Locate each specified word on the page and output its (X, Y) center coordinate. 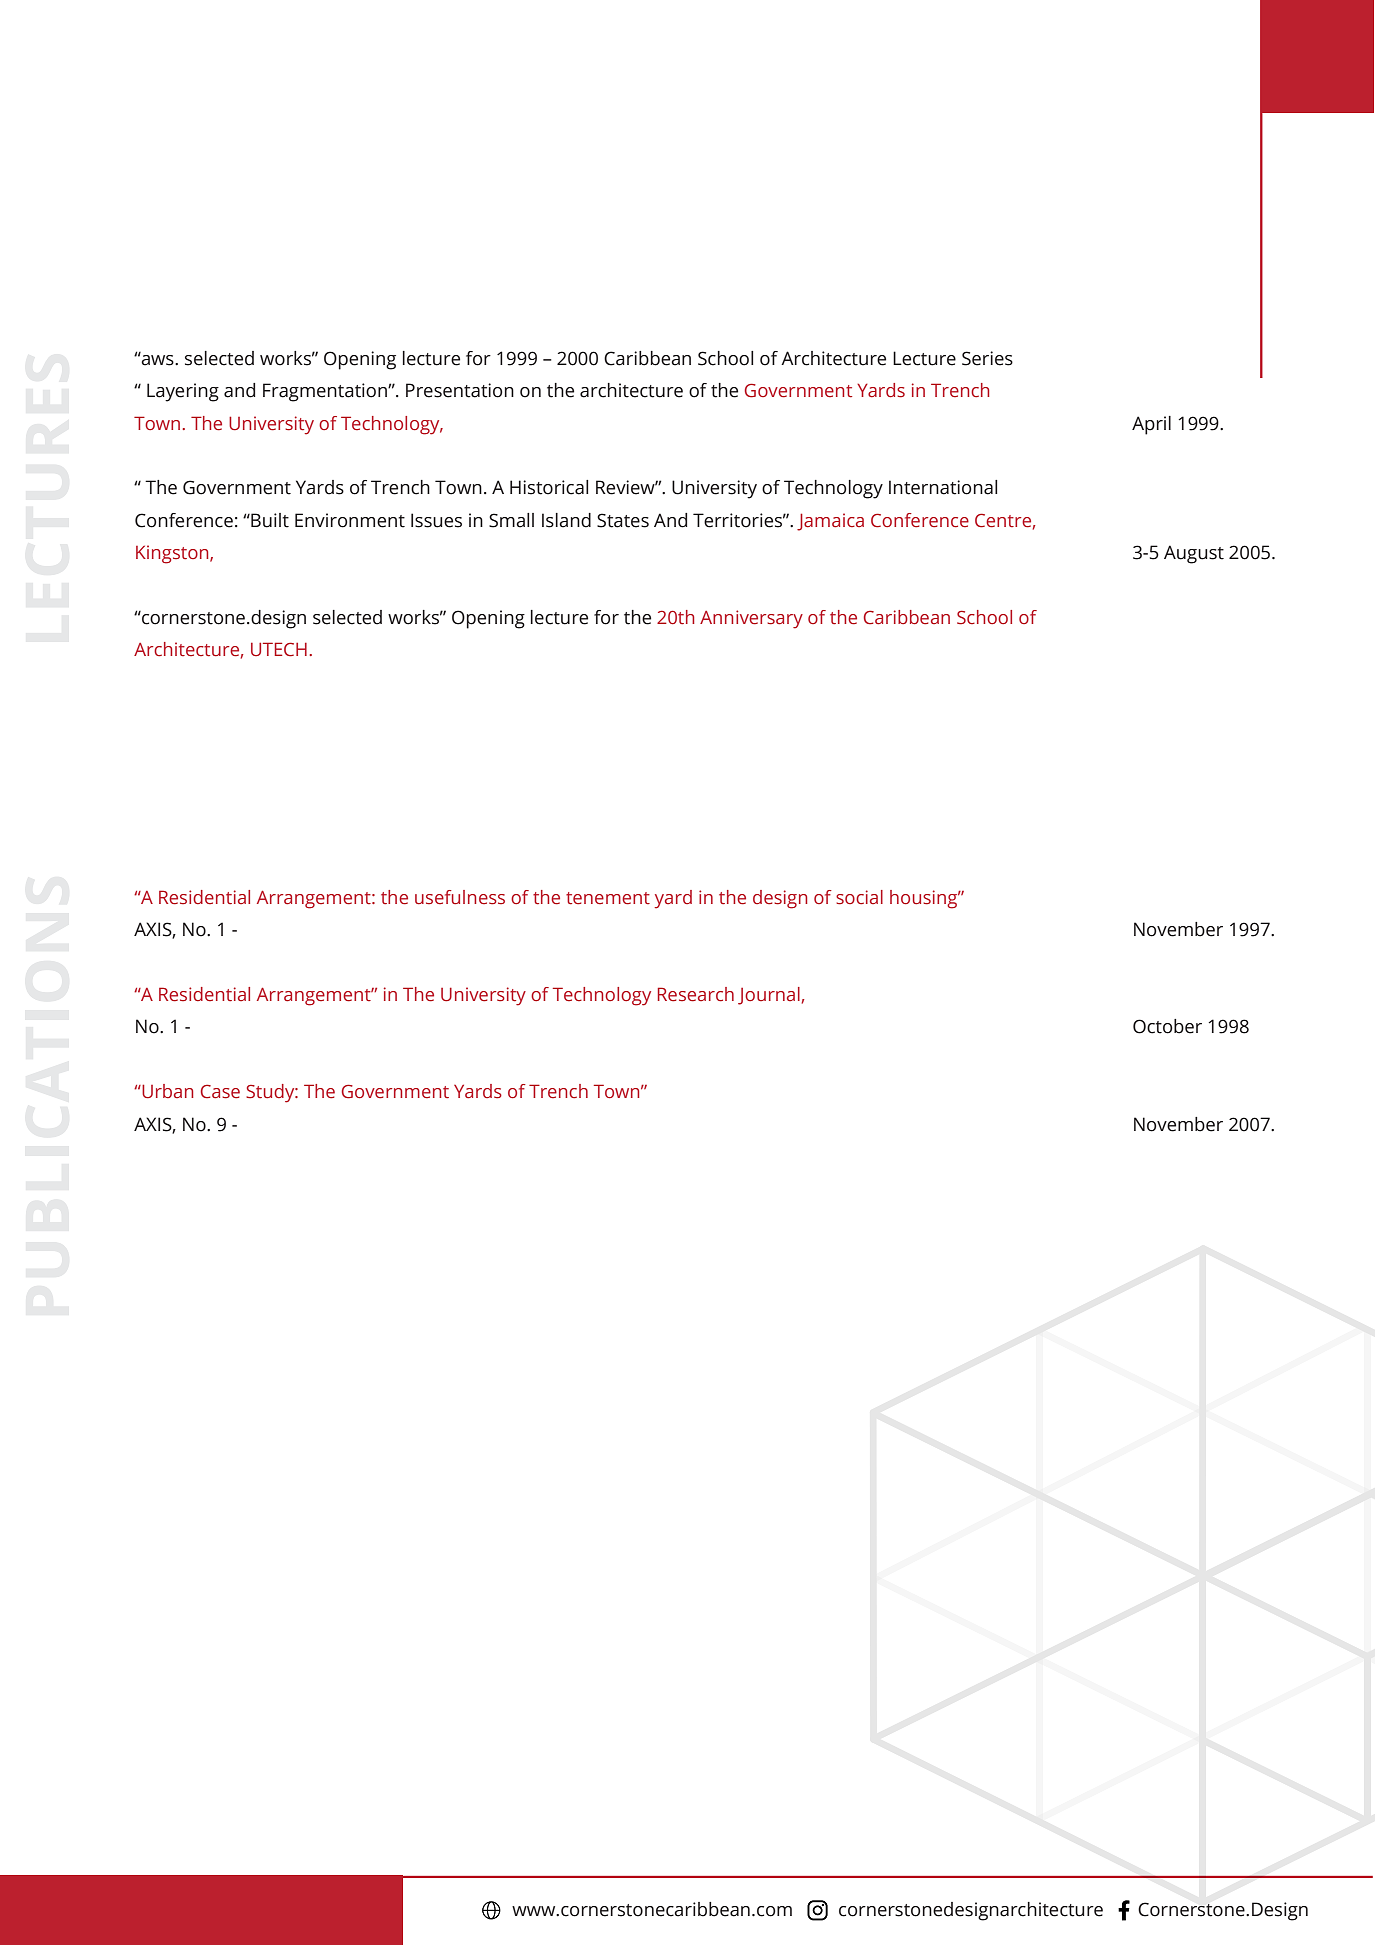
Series (987, 358)
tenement (608, 898)
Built (269, 520)
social (859, 897)
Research (696, 994)
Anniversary (751, 619)
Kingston (173, 554)
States (623, 520)
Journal (769, 996)
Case (220, 1091)
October (1167, 1026)
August (1194, 554)
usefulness (460, 897)
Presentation (460, 390)
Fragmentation (326, 392)
